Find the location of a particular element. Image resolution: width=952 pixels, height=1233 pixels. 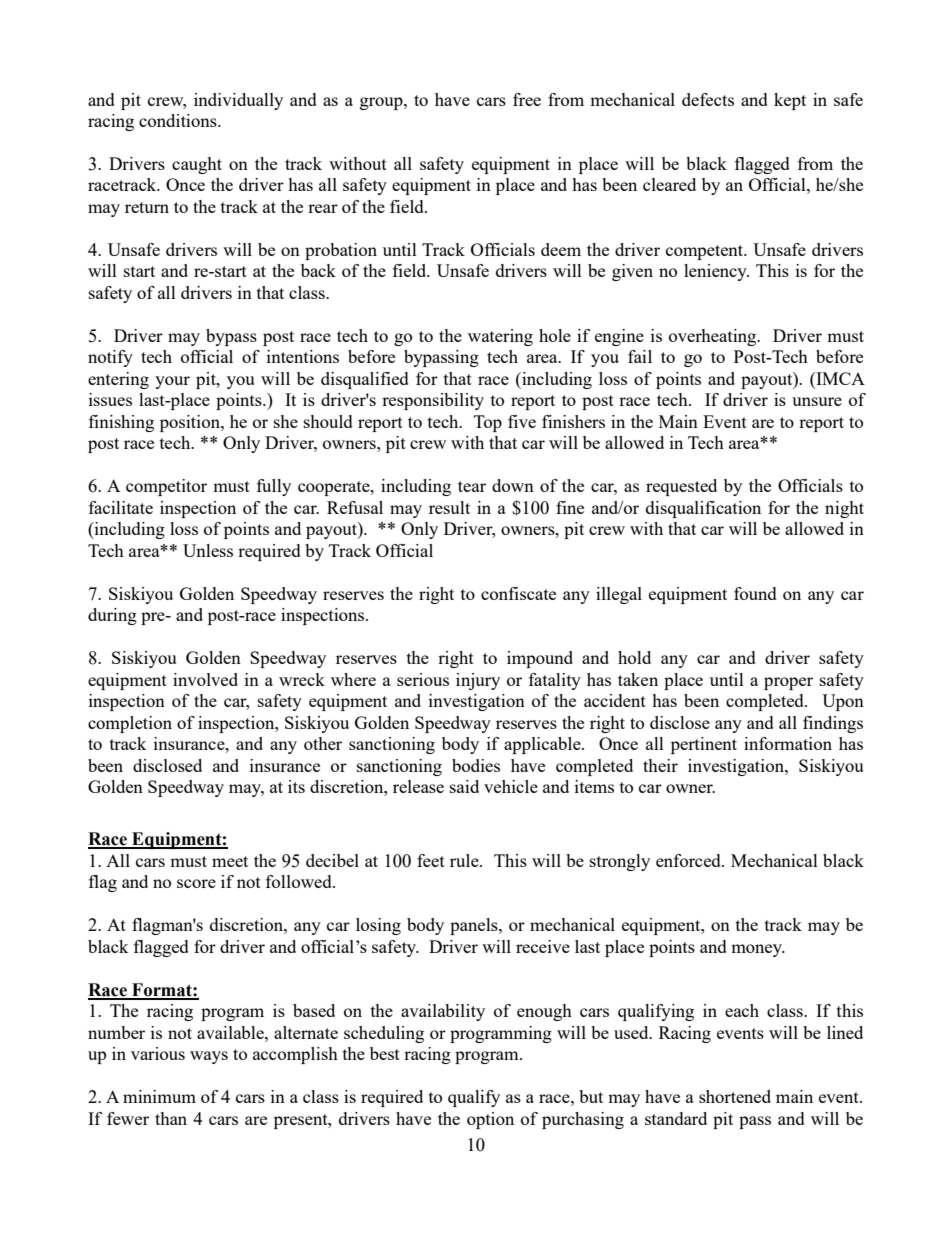

minimum is located at coordinates (159, 1096).
